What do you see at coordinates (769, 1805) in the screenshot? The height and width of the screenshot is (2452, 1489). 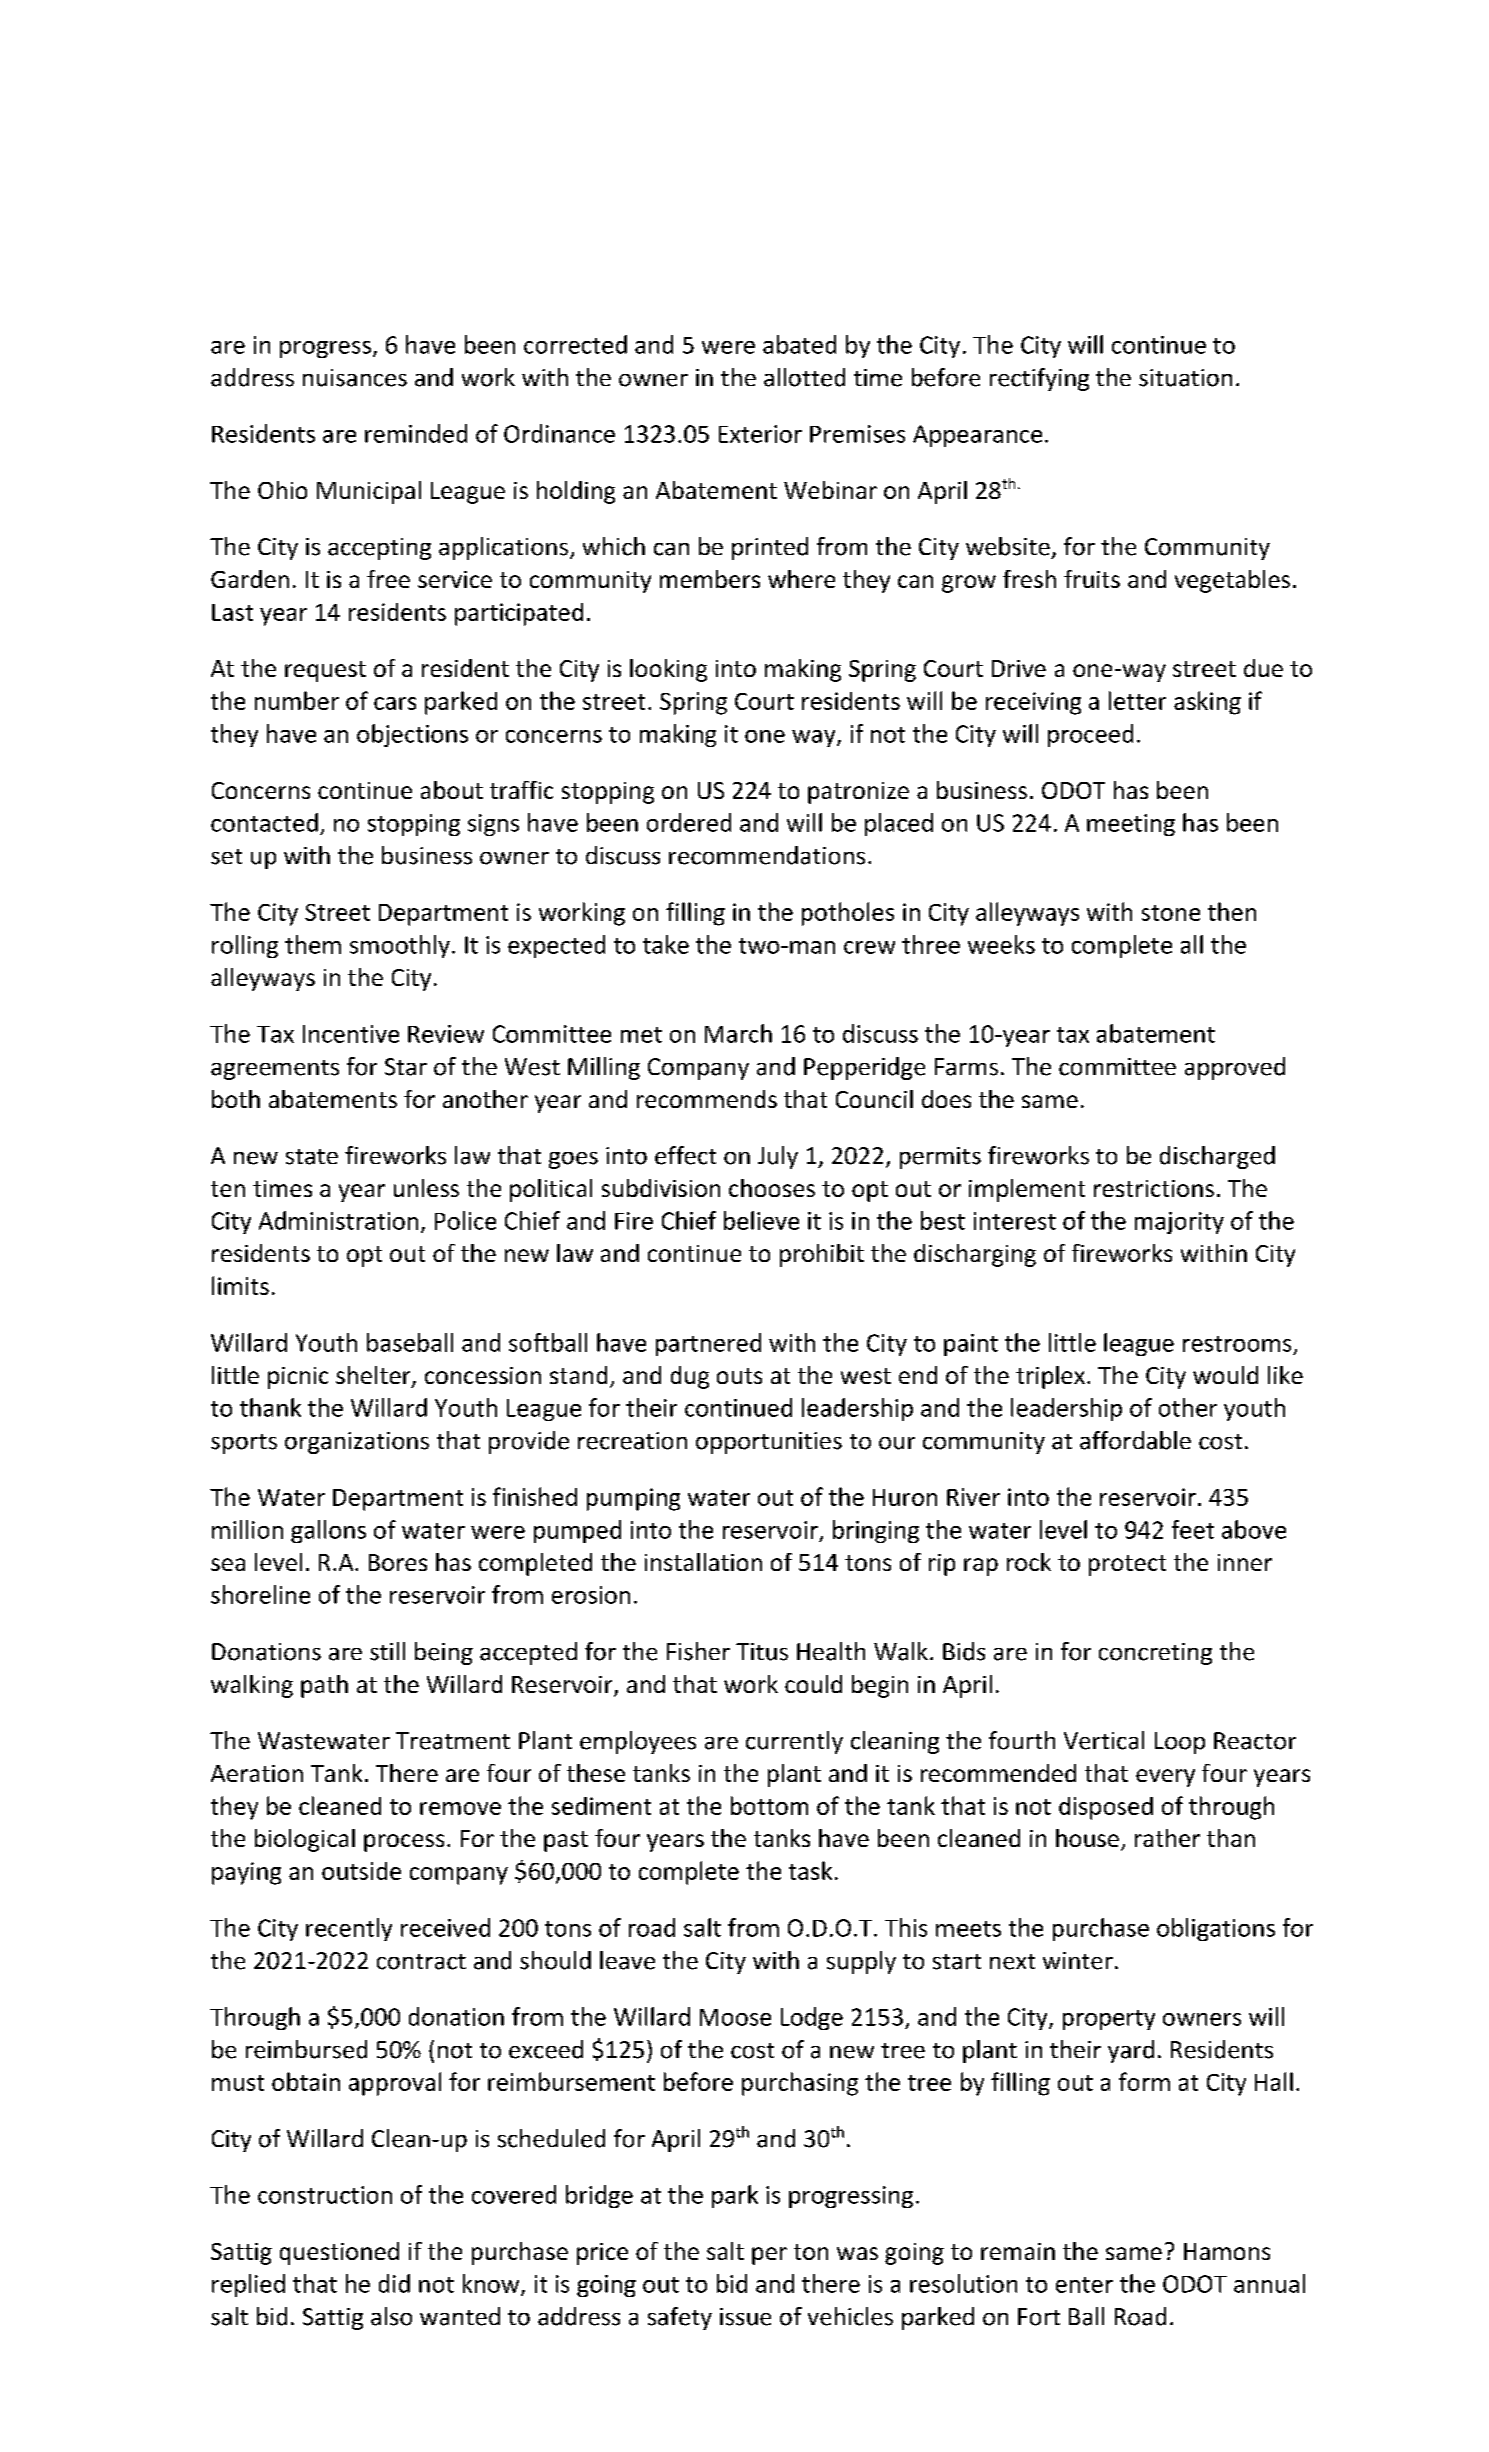 I see `bottom` at bounding box center [769, 1805].
